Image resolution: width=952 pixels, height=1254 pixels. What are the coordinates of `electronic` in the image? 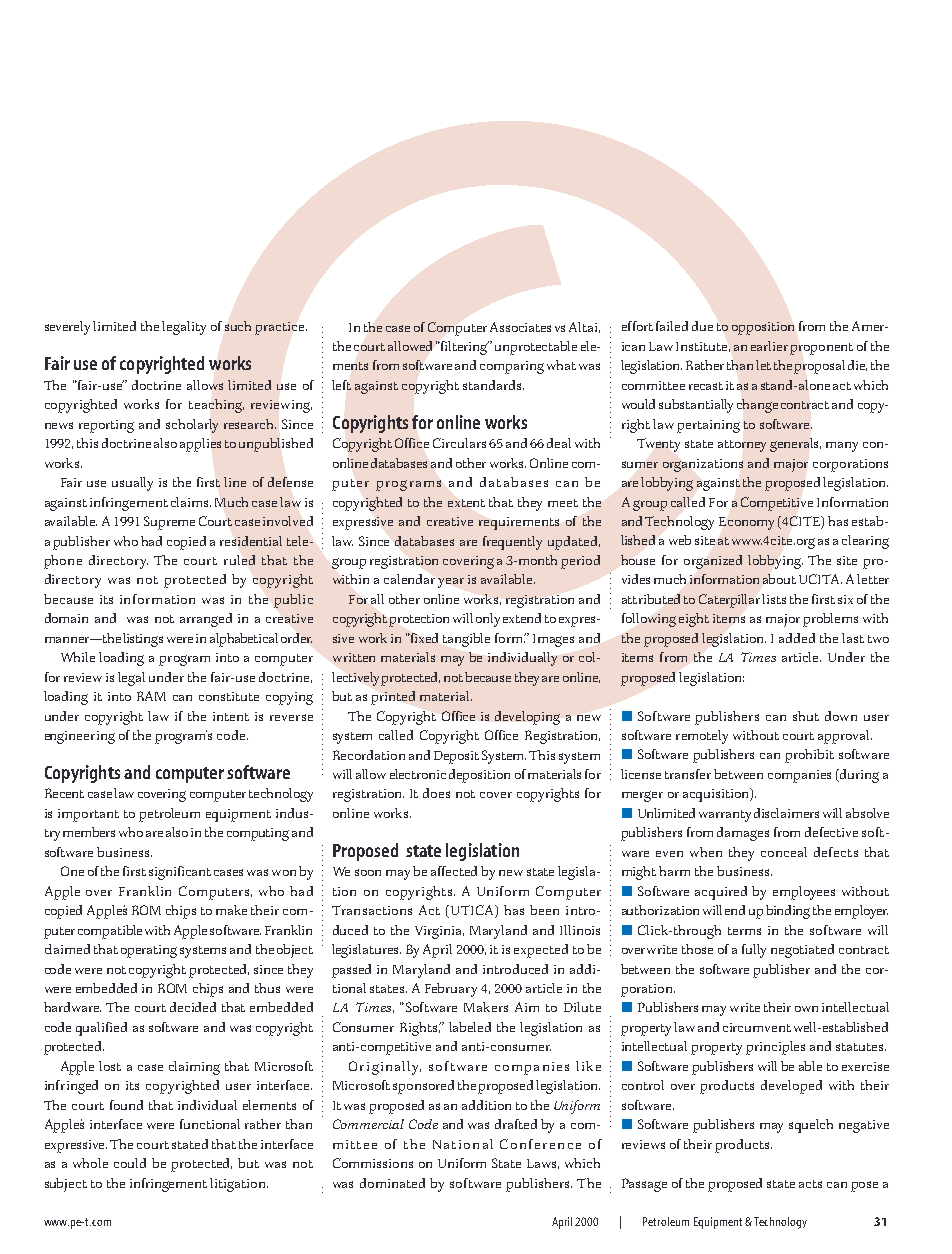 It's located at (418, 774).
